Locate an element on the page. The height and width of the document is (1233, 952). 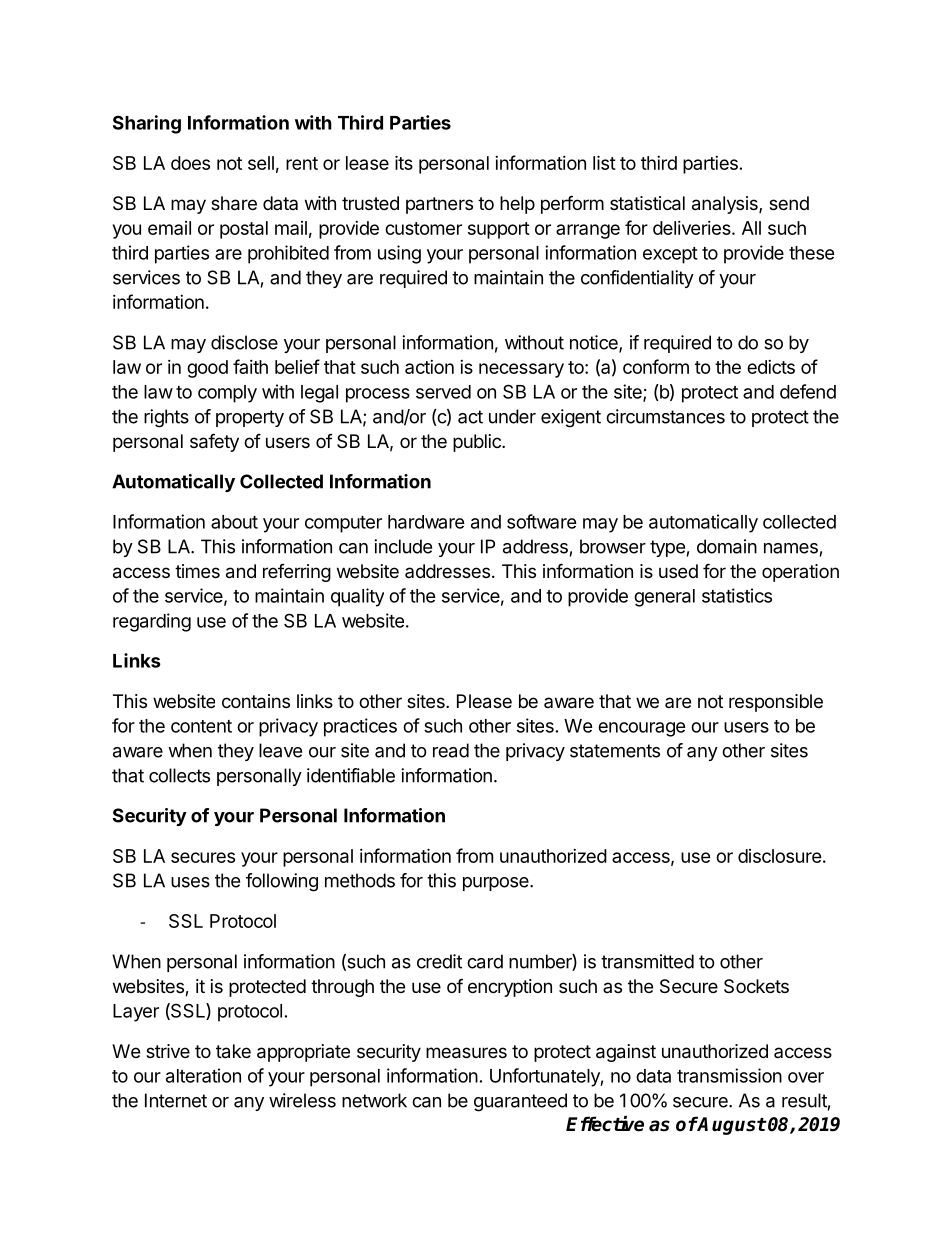
alteration is located at coordinates (203, 1075).
